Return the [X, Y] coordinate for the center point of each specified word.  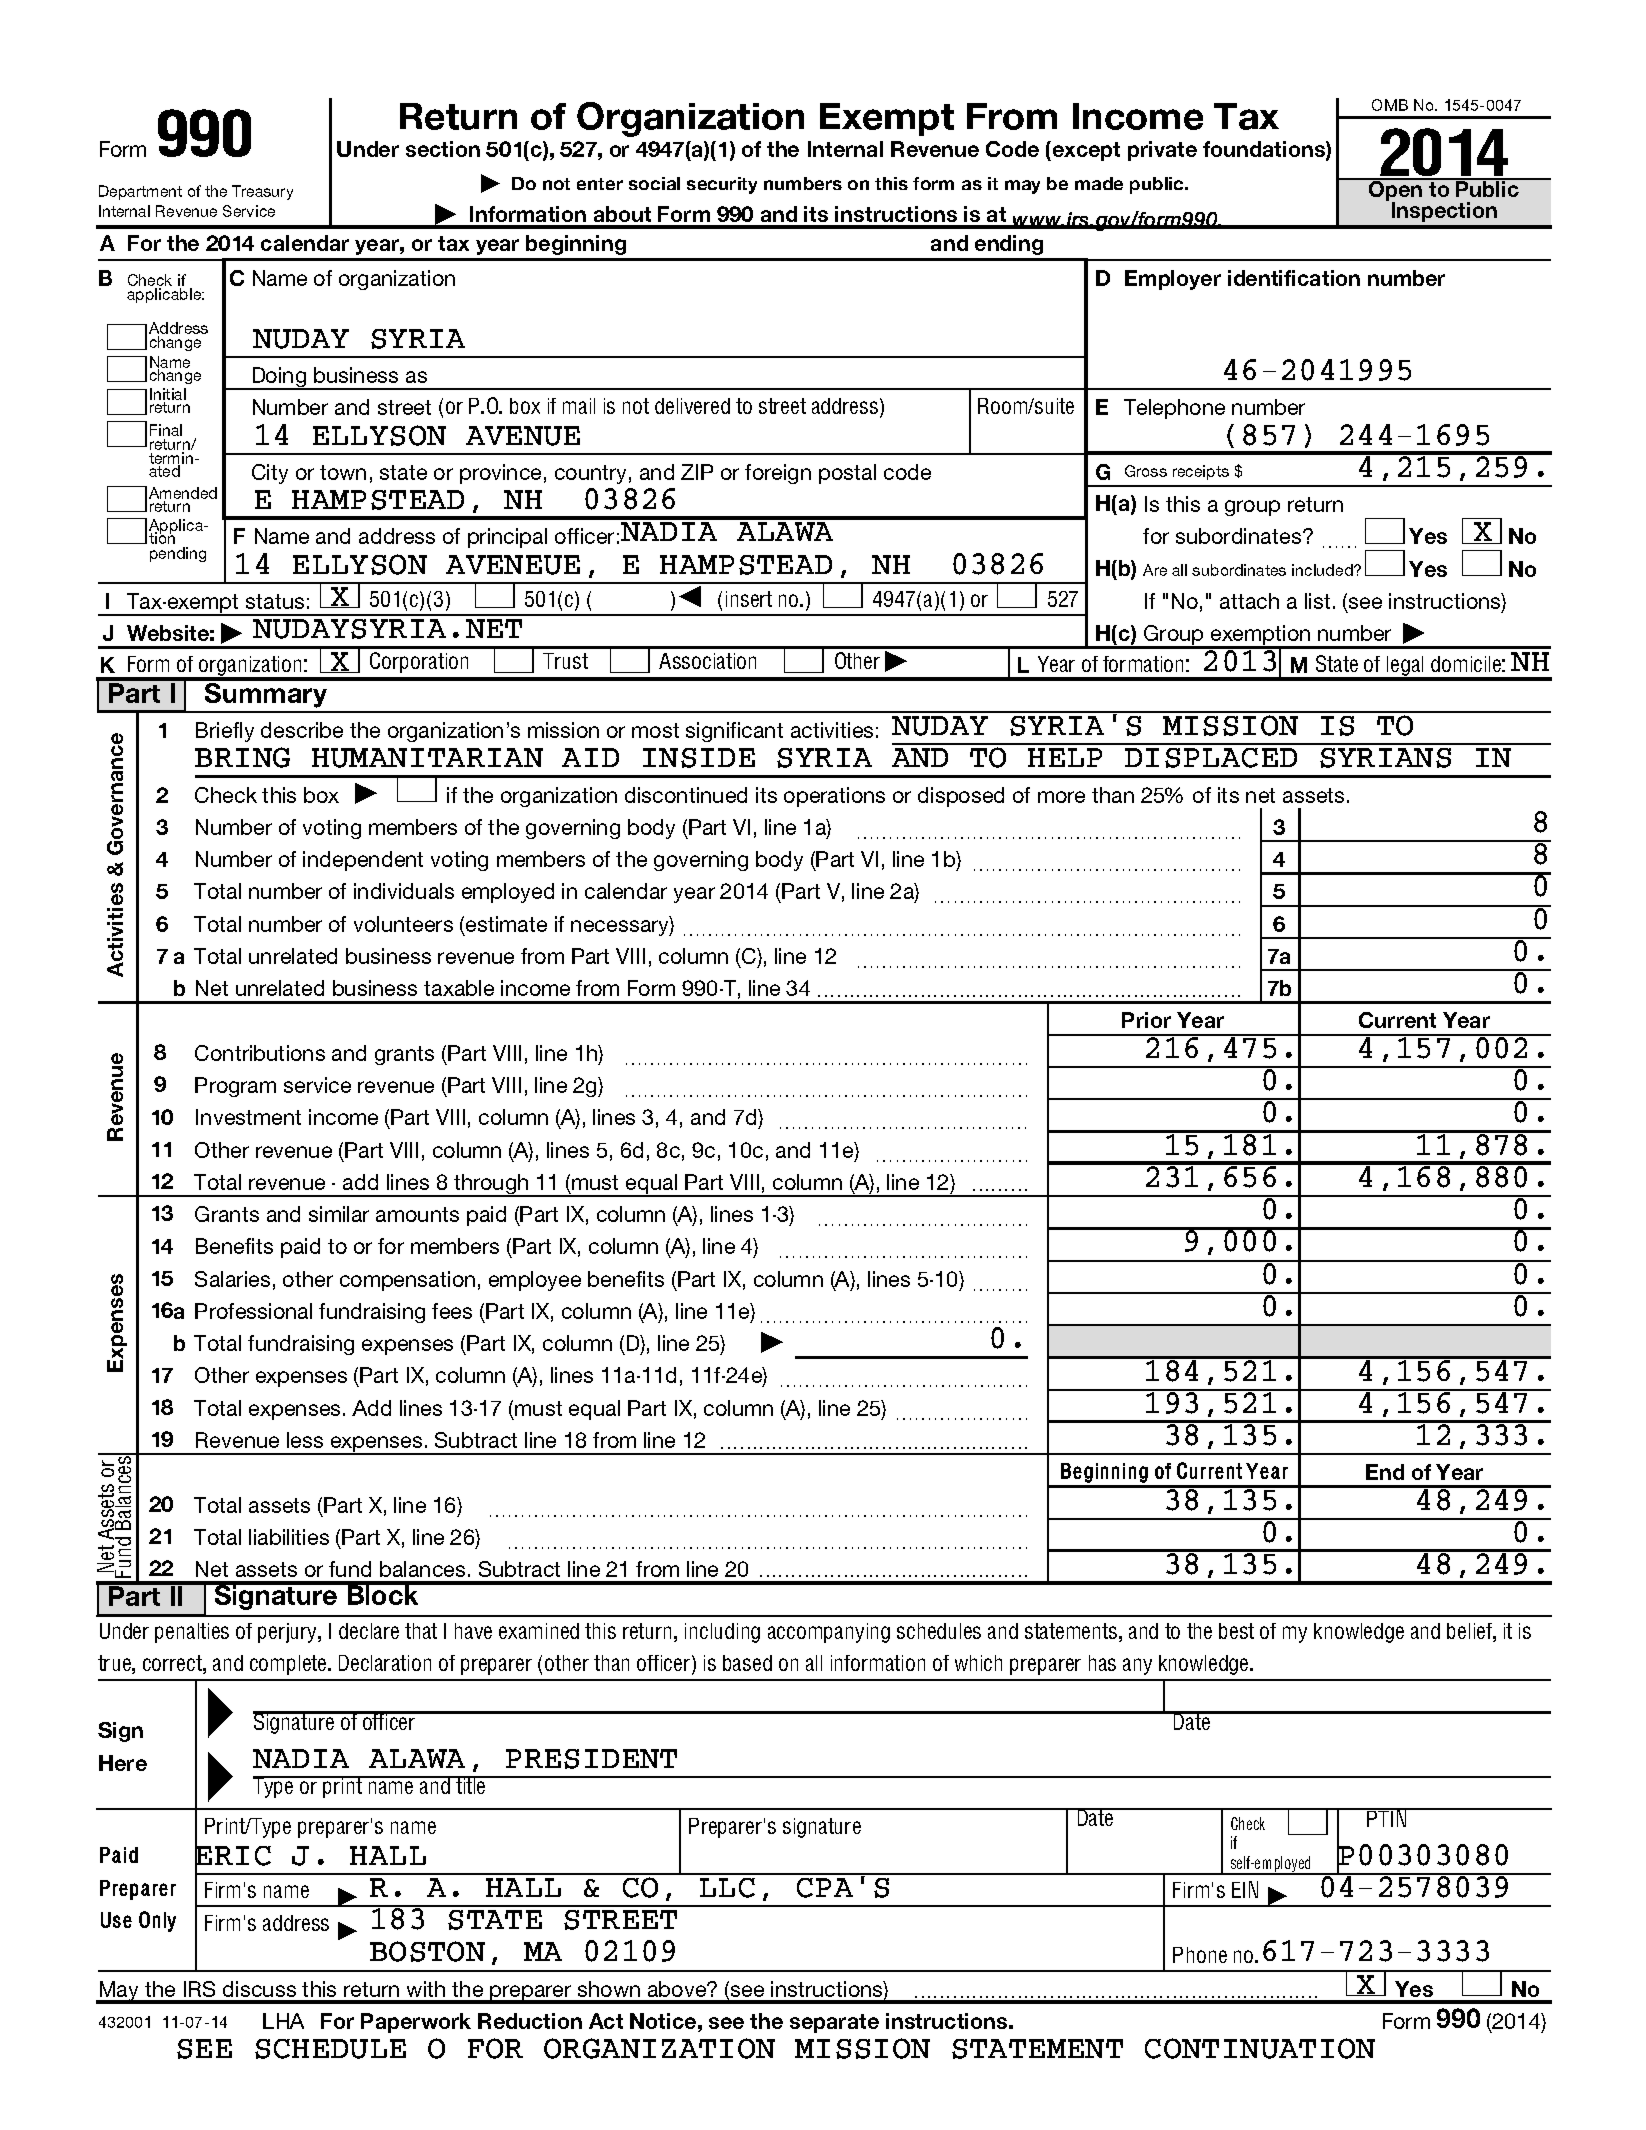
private [1162, 151]
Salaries [232, 1279]
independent [363, 861]
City [270, 474]
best [1236, 1631]
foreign [778, 474]
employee [535, 1281]
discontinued [686, 795]
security [722, 185]
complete [289, 1665]
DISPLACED [1211, 758]
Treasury [262, 192]
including [722, 1633]
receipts [1201, 472]
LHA [283, 2021]
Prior [1146, 1020]
